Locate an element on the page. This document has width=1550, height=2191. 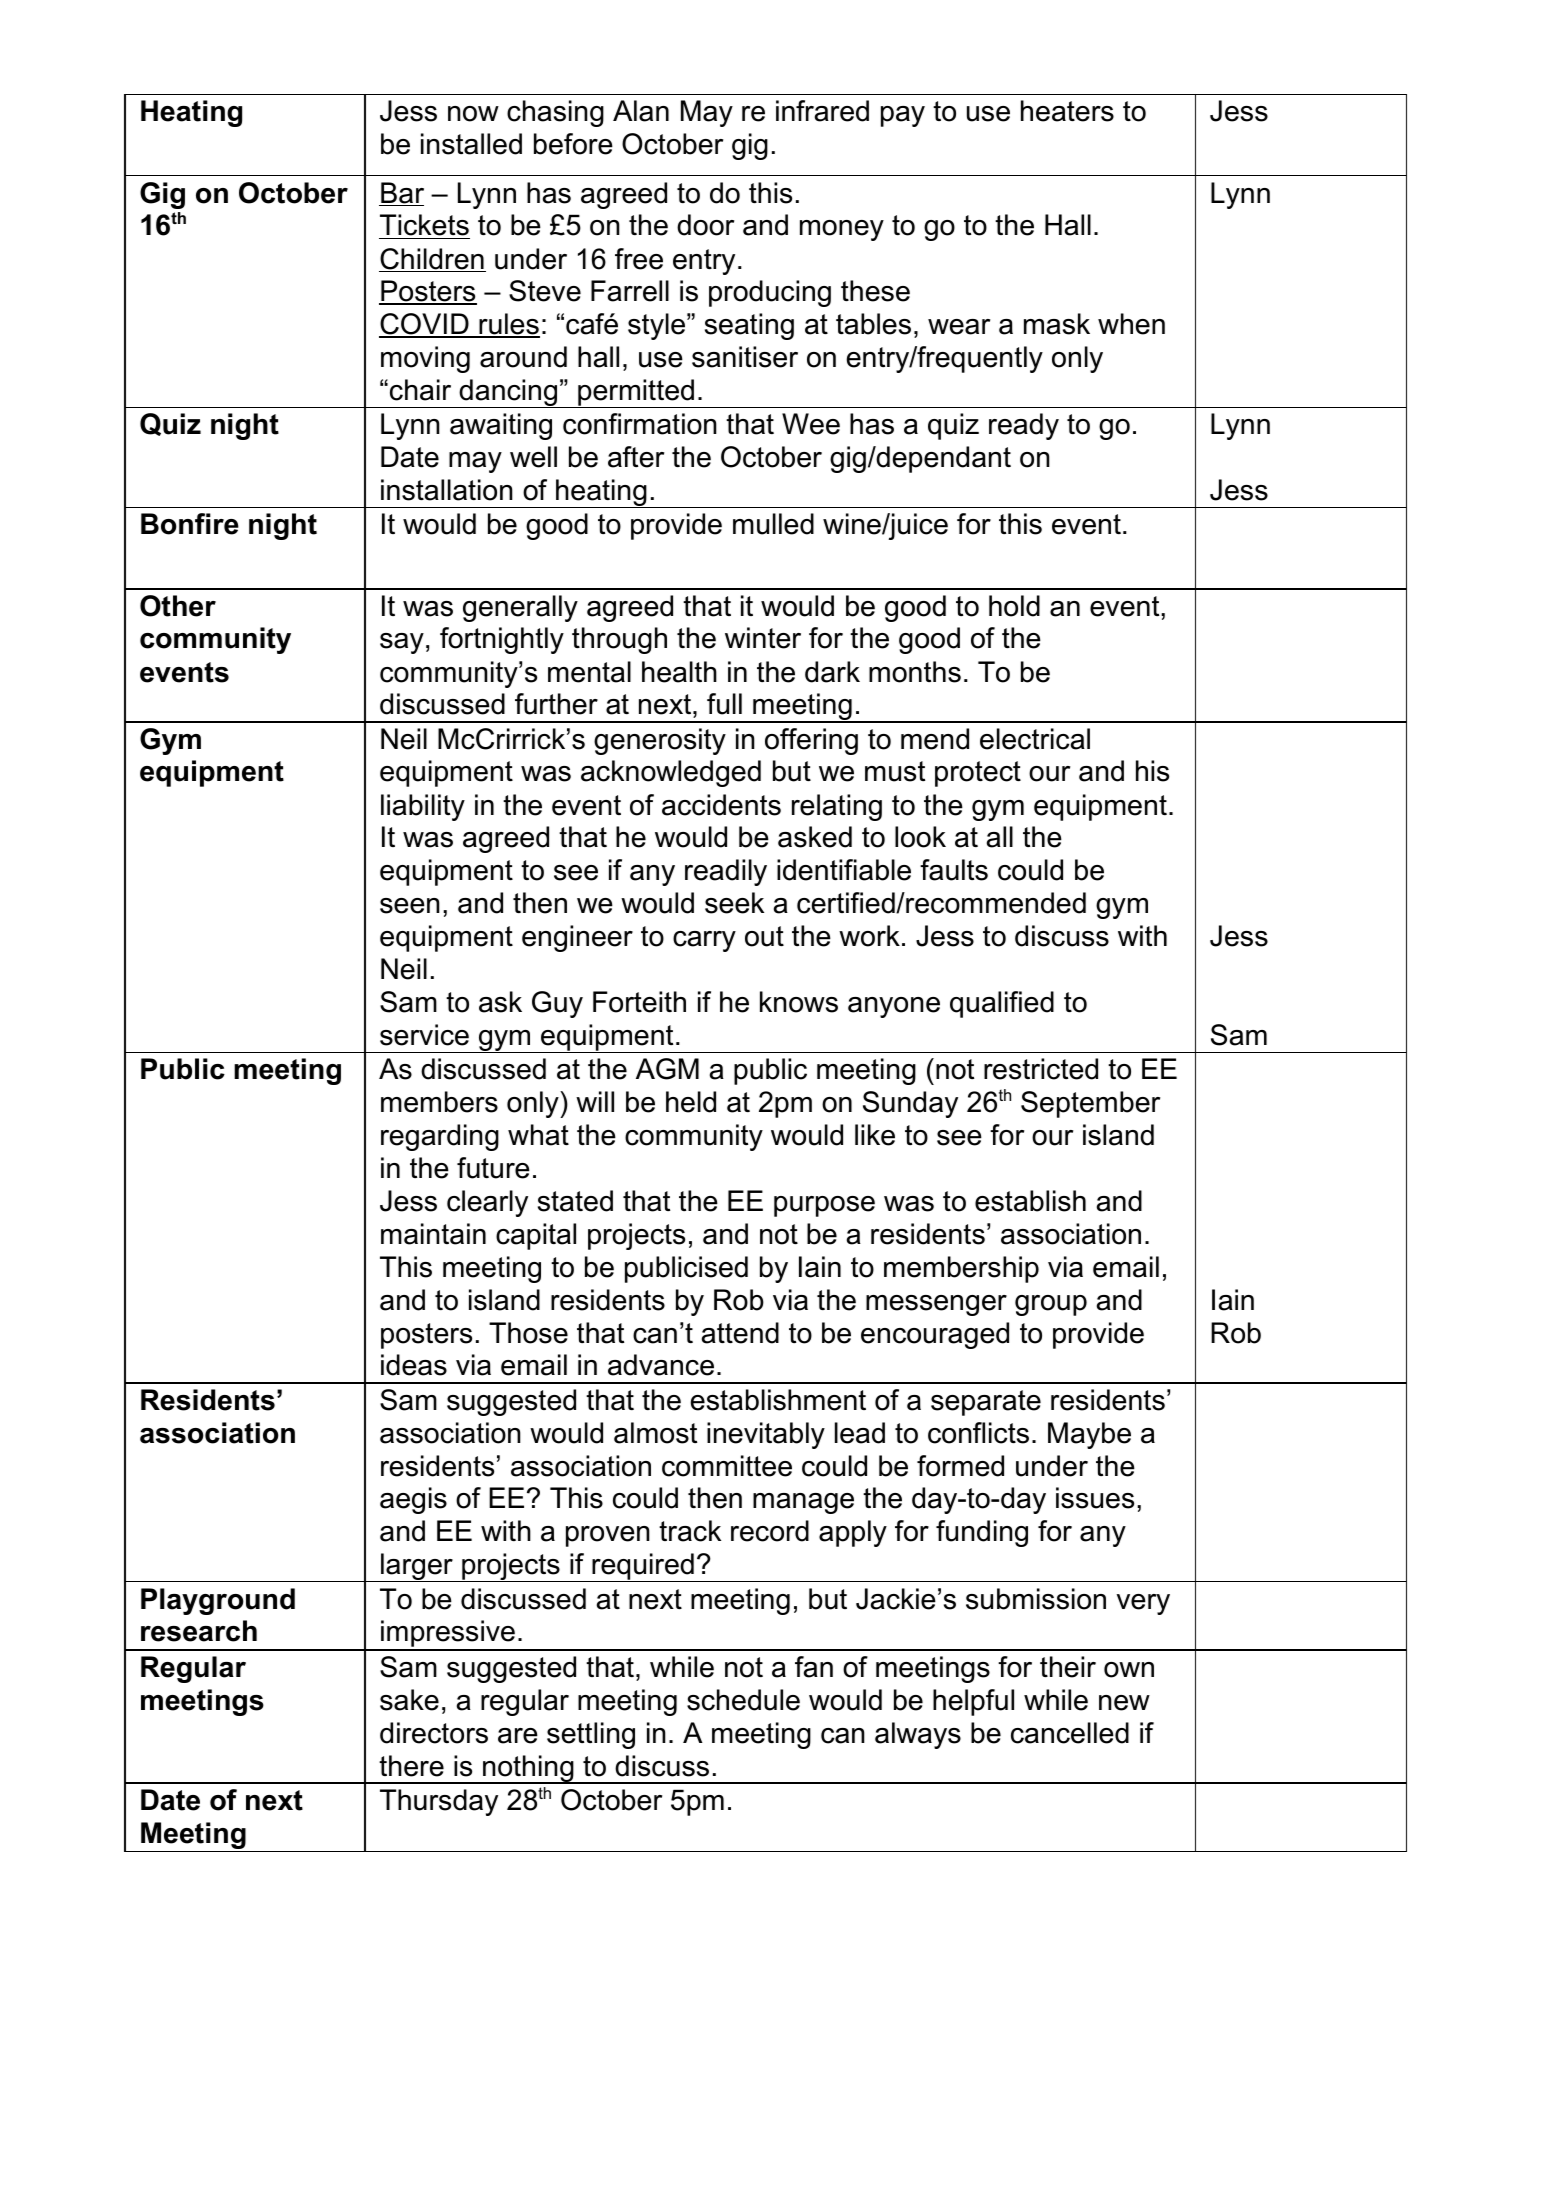
Alan is located at coordinates (641, 111).
